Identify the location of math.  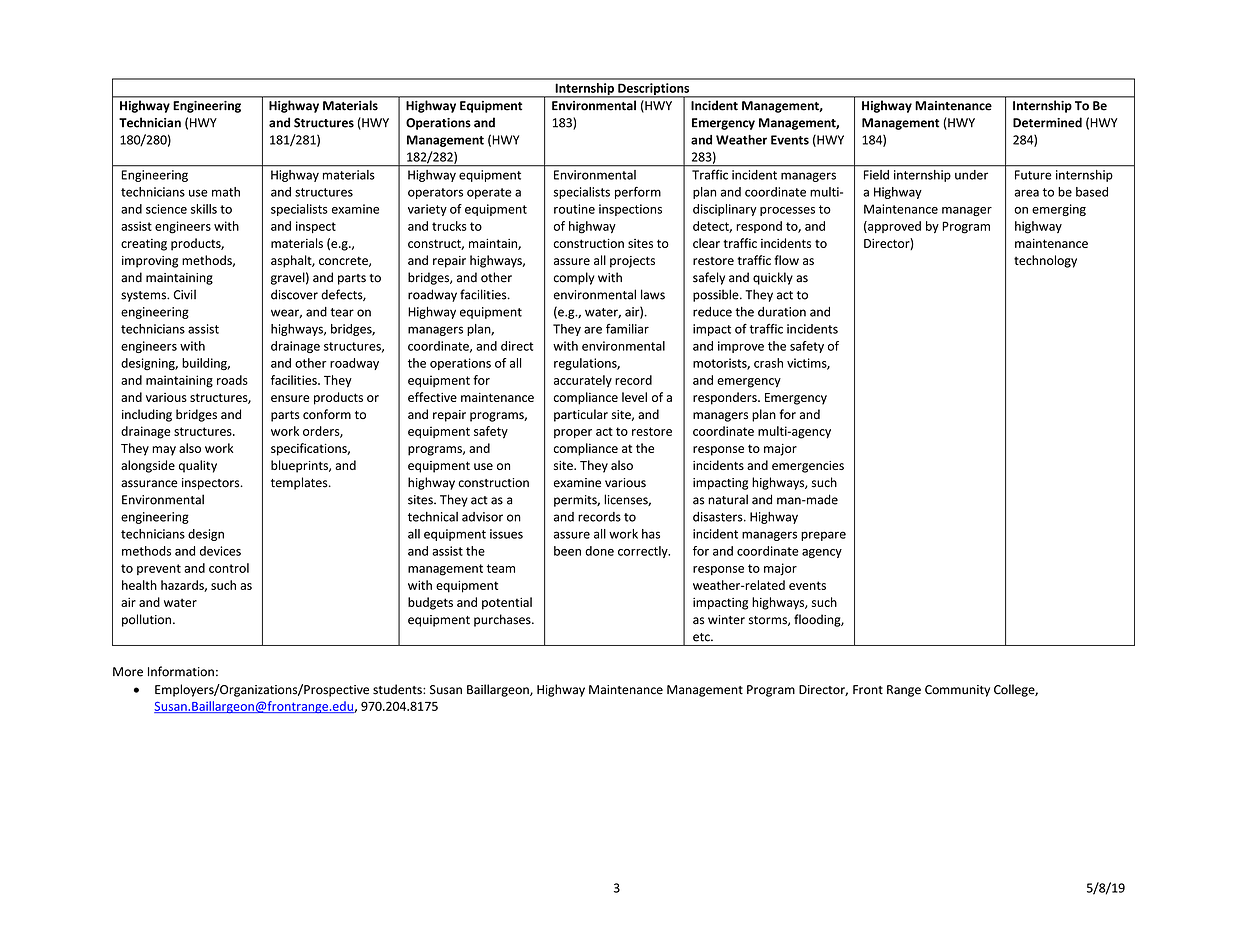
(226, 192).
